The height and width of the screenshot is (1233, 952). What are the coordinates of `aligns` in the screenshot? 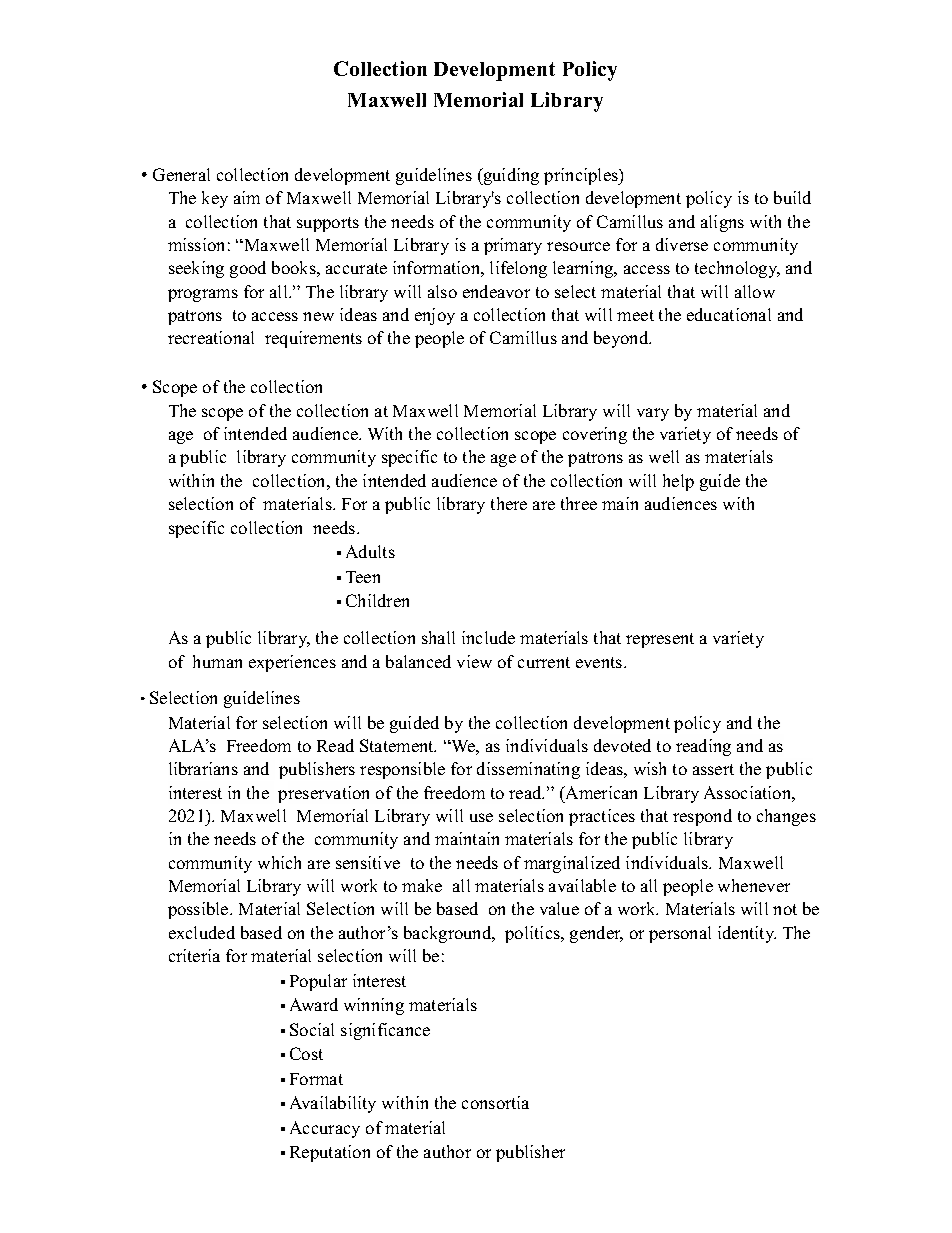 It's located at (722, 223).
